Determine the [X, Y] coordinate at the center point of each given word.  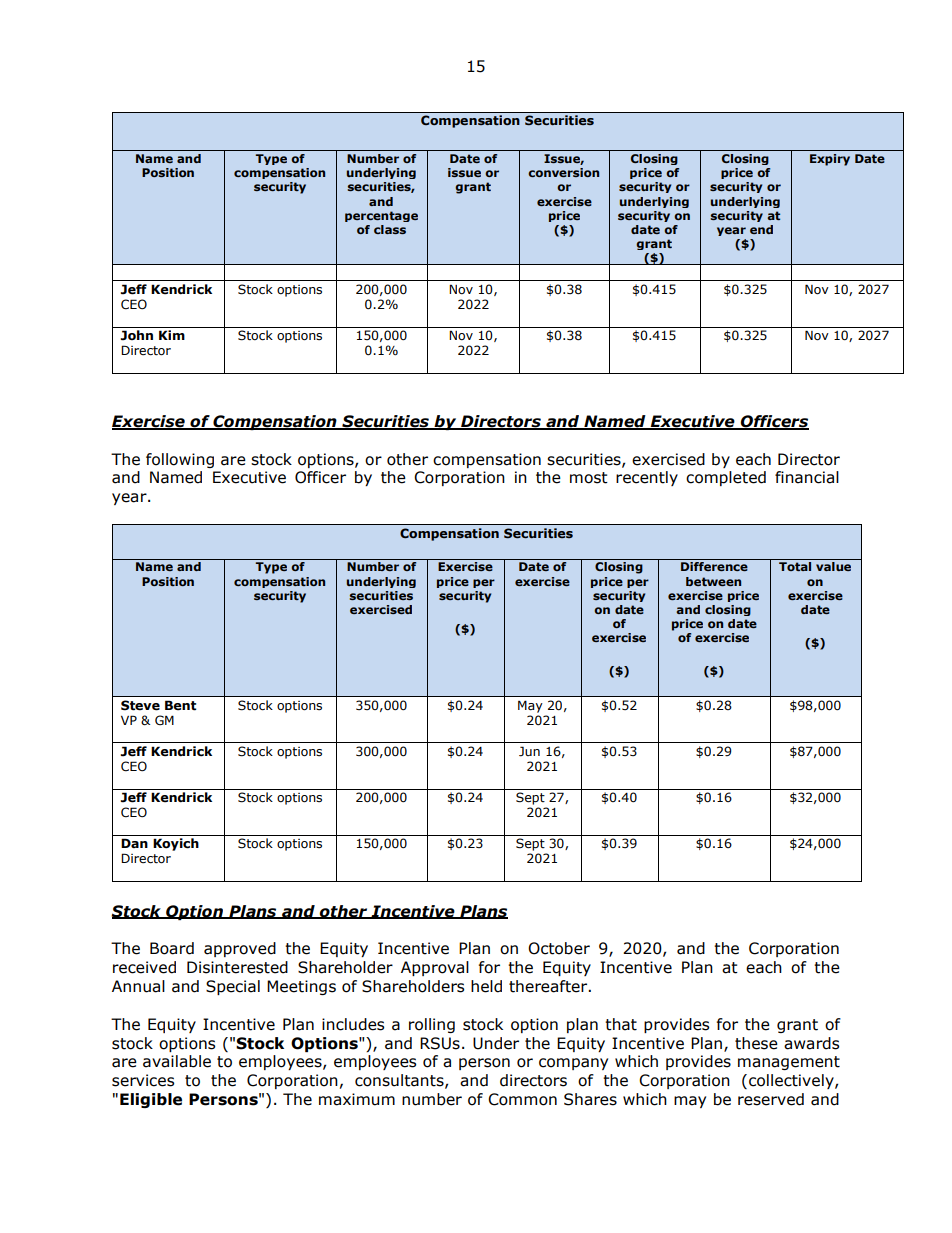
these [756, 1043]
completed [726, 478]
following [180, 460]
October [559, 948]
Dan [134, 843]
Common [522, 1099]
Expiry [830, 160]
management [789, 1063]
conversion [563, 172]
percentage [381, 216]
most [589, 478]
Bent [180, 705]
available [177, 1061]
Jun [529, 751]
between [713, 581]
